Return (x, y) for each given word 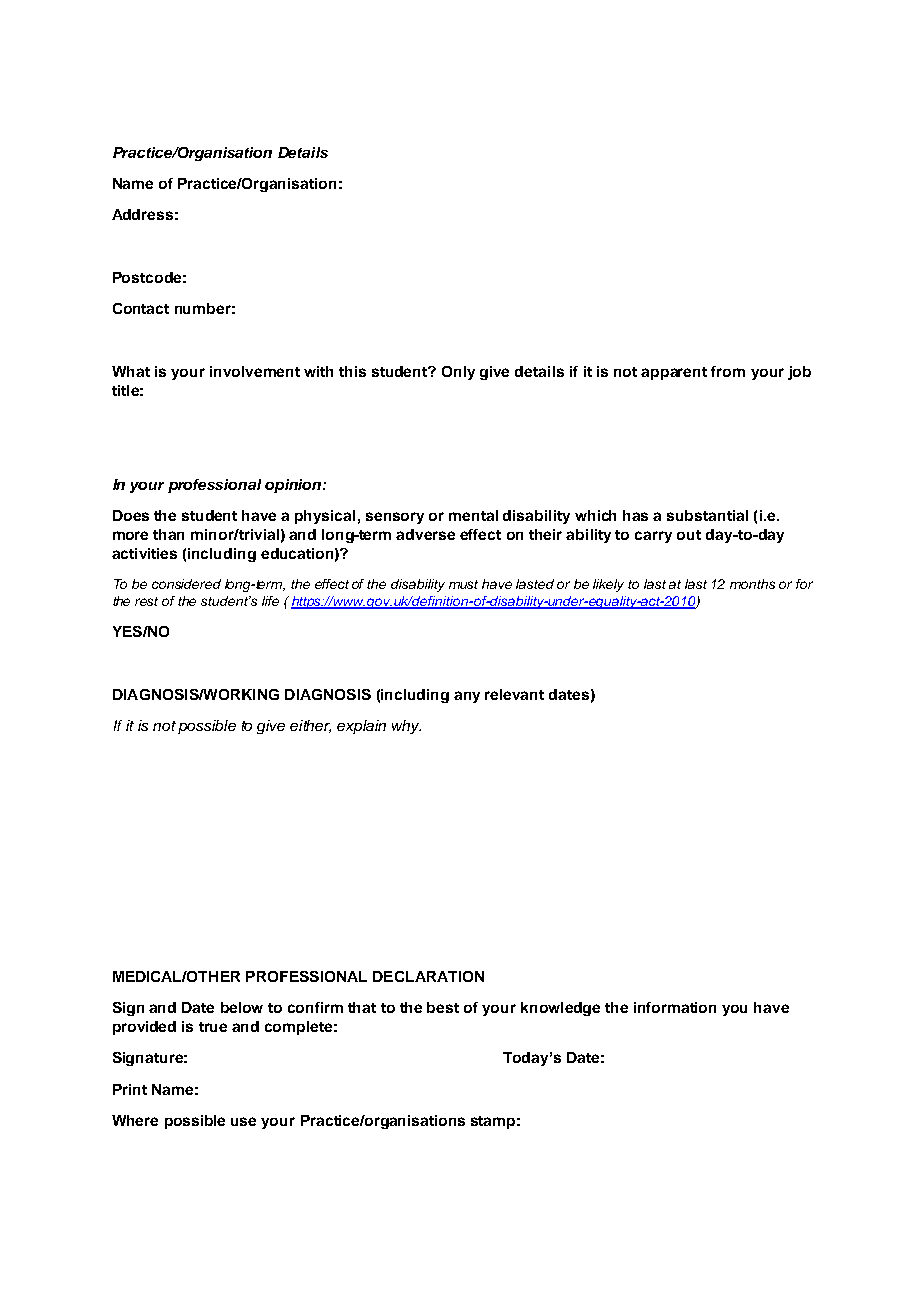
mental (473, 515)
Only (458, 373)
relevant (514, 694)
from (728, 371)
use (243, 1121)
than (168, 534)
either (310, 726)
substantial (707, 515)
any (467, 697)
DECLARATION (428, 976)
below (242, 1007)
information (675, 1007)
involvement (255, 371)
